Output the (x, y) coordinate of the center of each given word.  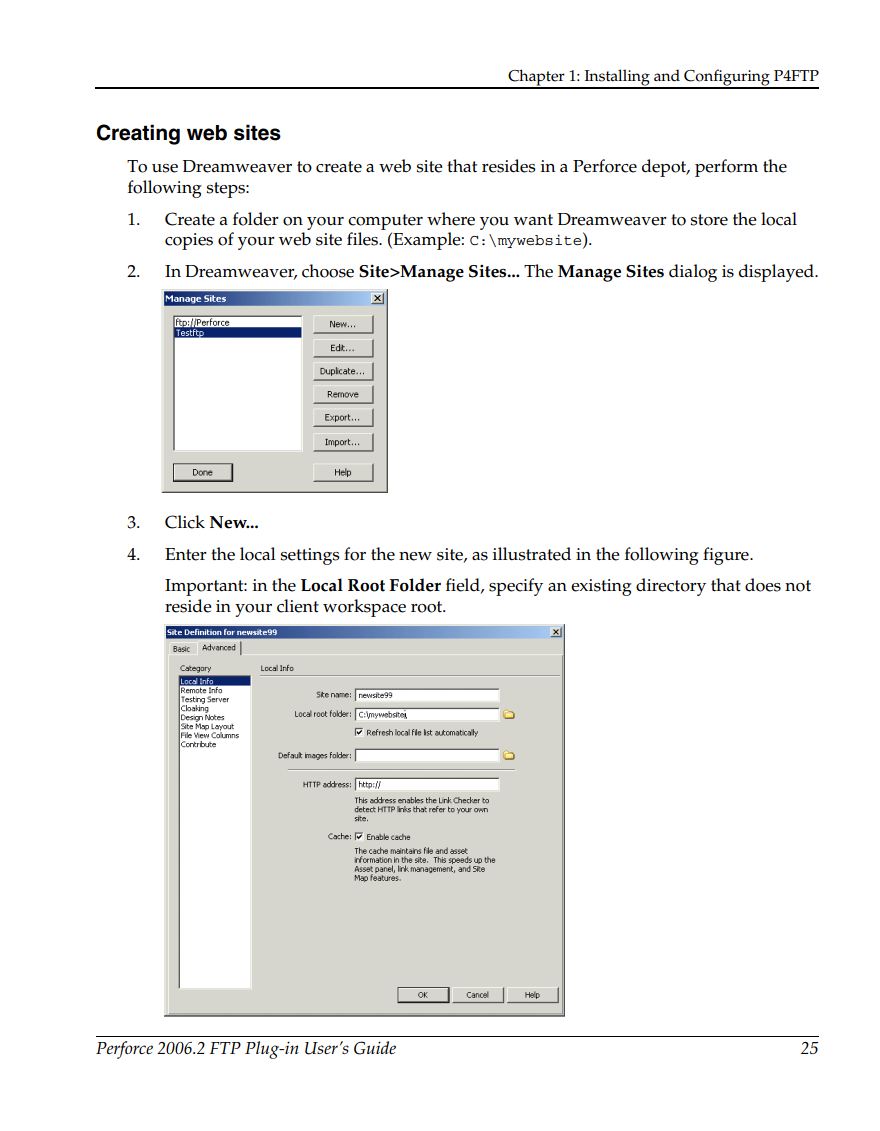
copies (189, 241)
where (451, 219)
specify (516, 587)
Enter (186, 554)
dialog (693, 273)
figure (727, 556)
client (298, 606)
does (763, 585)
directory (671, 587)
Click (185, 522)
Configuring (727, 78)
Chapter (536, 78)
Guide (375, 1048)
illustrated (532, 554)
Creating (138, 134)
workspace (364, 608)
